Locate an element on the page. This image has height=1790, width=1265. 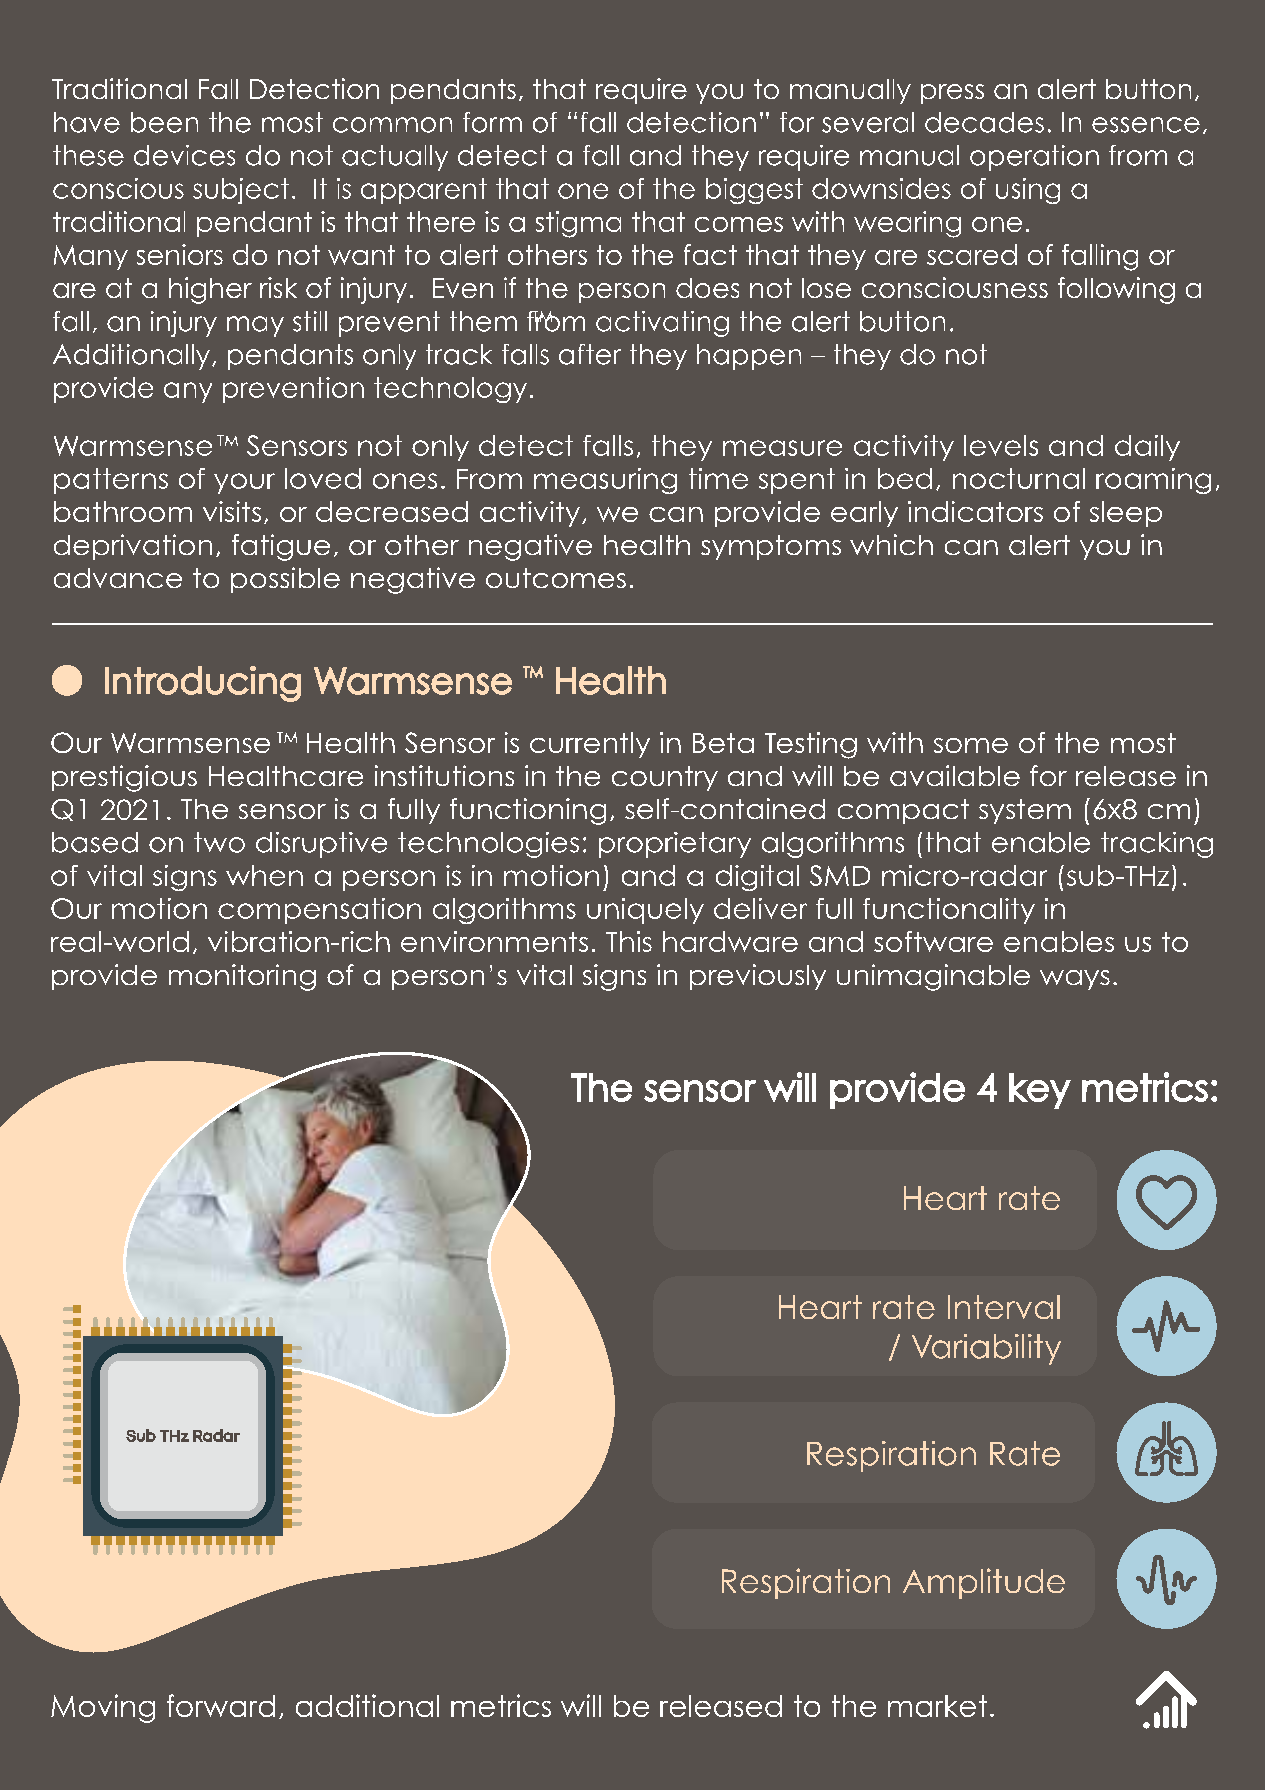
operation is located at coordinates (1034, 158).
